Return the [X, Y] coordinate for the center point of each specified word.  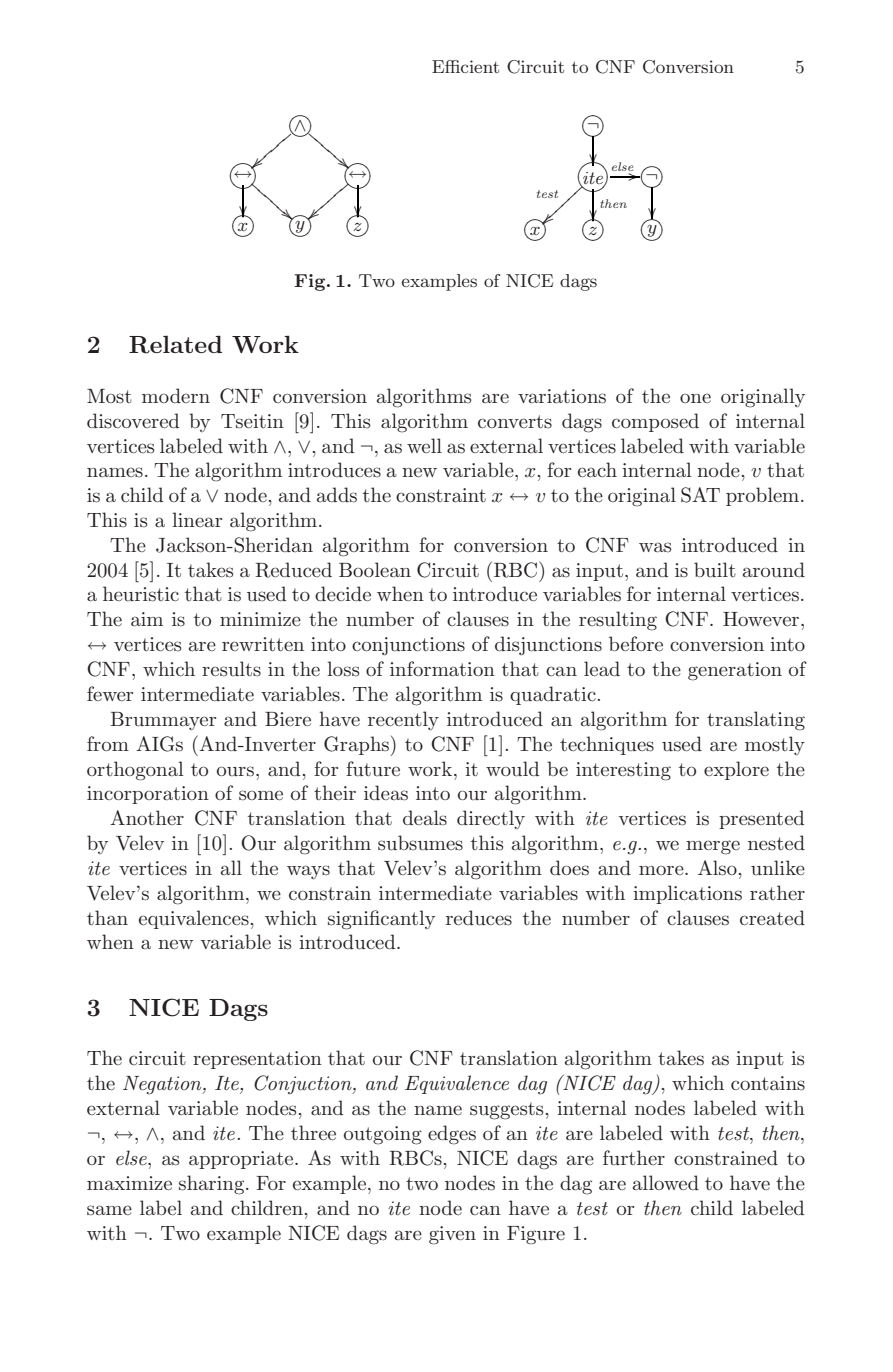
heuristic [141, 594]
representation [257, 1060]
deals [425, 818]
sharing [213, 1185]
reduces [479, 918]
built [715, 570]
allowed [666, 1182]
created [772, 917]
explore [736, 770]
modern [176, 395]
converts [515, 422]
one [695, 398]
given [452, 1235]
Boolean [375, 570]
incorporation [148, 795]
